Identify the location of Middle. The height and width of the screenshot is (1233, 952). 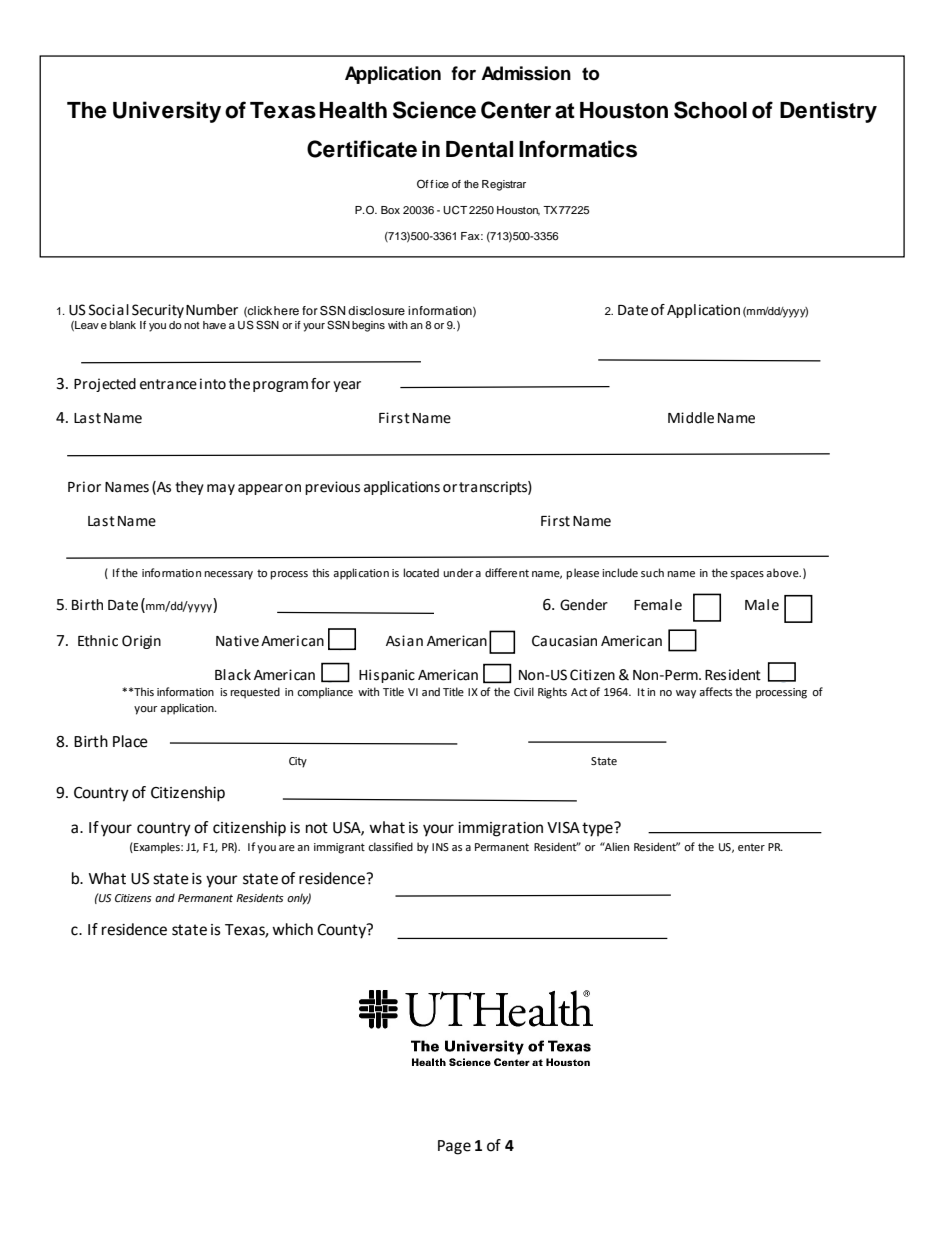
(691, 418).
